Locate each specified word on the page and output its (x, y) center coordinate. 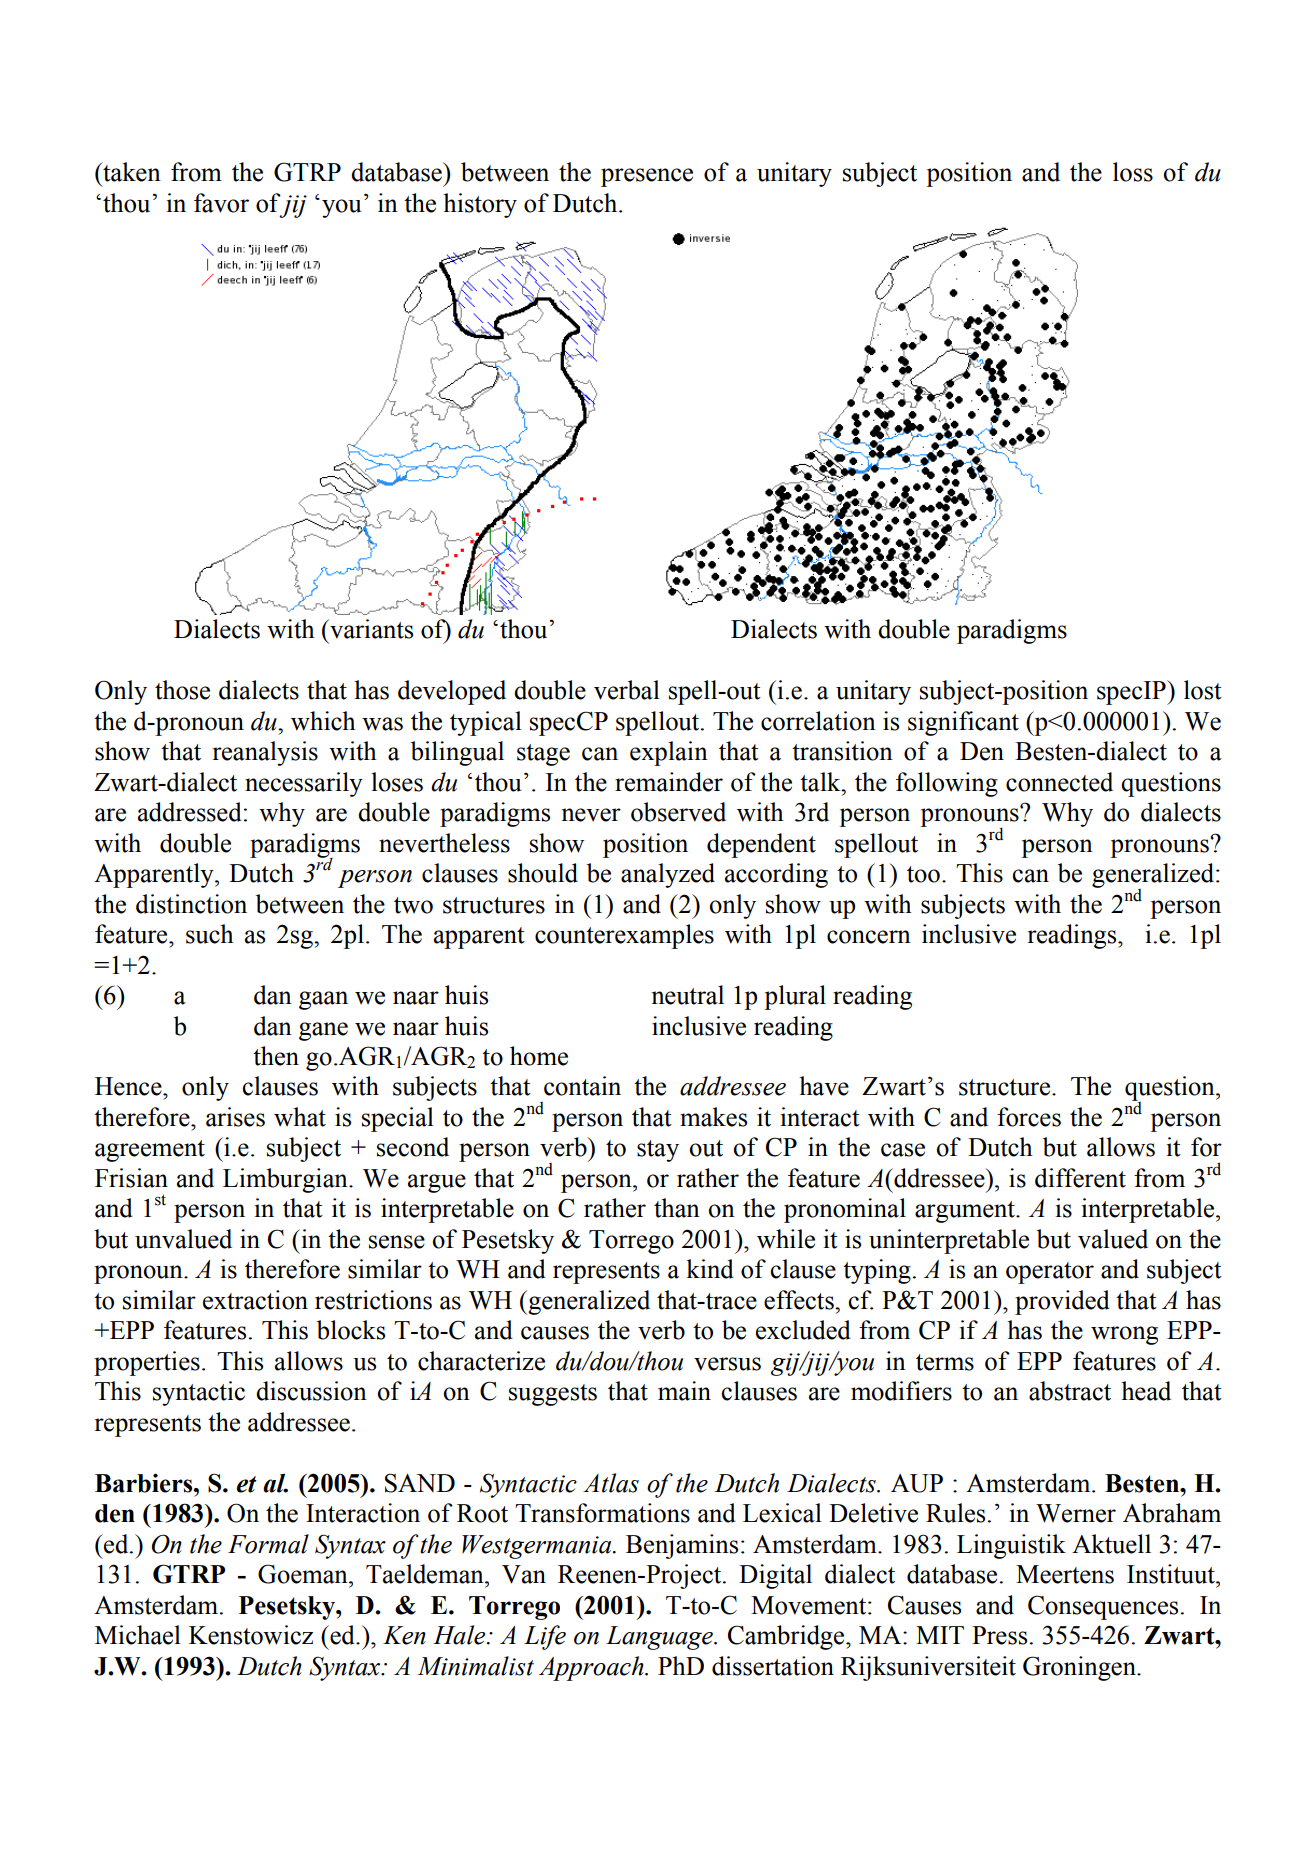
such (210, 934)
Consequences (1103, 1607)
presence (647, 177)
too (923, 874)
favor (221, 203)
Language (660, 1638)
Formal (268, 1544)
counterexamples (624, 936)
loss (1133, 172)
